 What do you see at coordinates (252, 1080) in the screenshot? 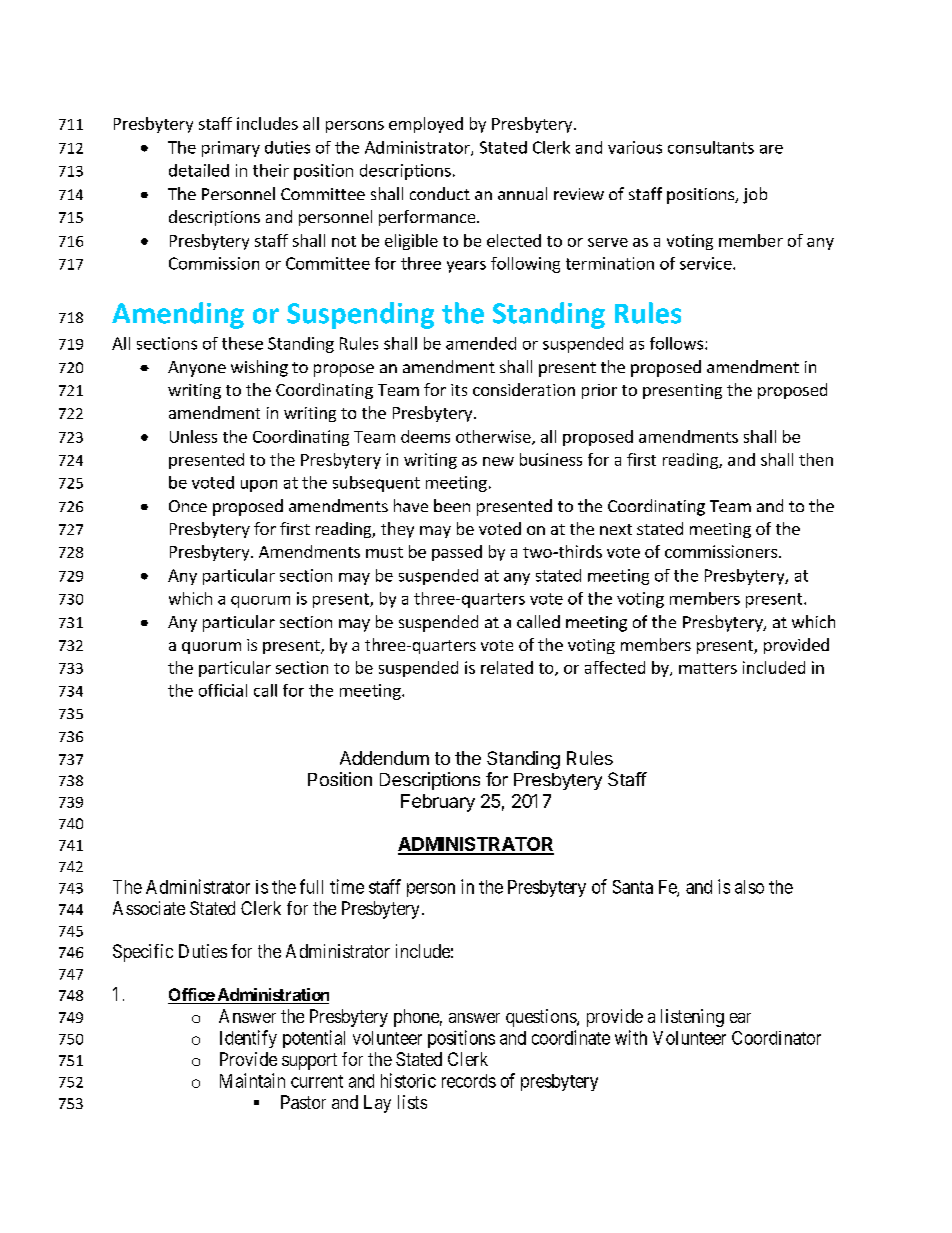
I see `Maintain` at bounding box center [252, 1080].
